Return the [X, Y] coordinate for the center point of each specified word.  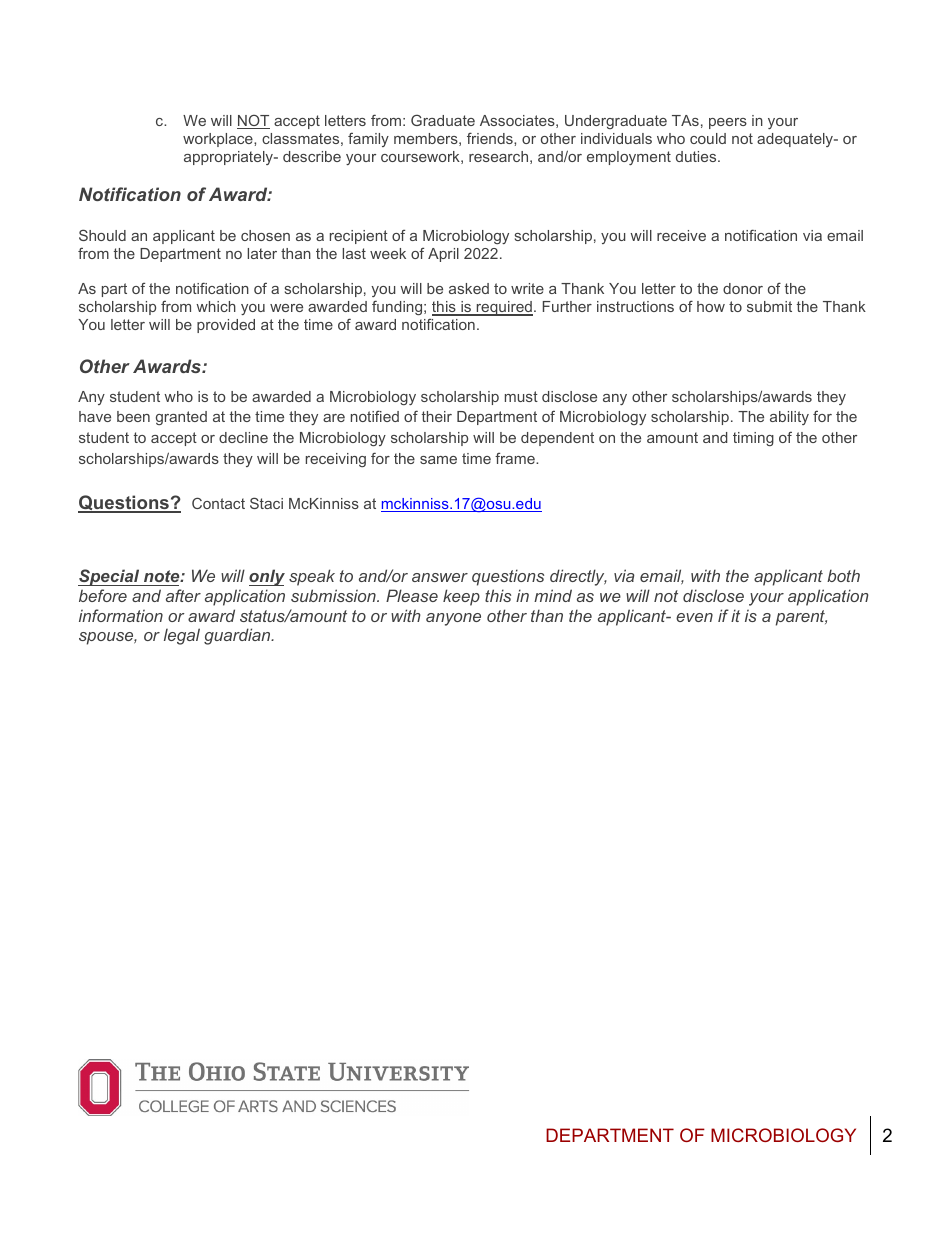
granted [181, 418]
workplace [219, 140]
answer [440, 577]
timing [753, 439]
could [708, 138]
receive [681, 235]
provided [226, 326]
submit [769, 306]
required [504, 308]
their [437, 416]
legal [182, 636]
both [843, 575]
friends [491, 138]
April [443, 255]
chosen [265, 235]
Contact [218, 503]
